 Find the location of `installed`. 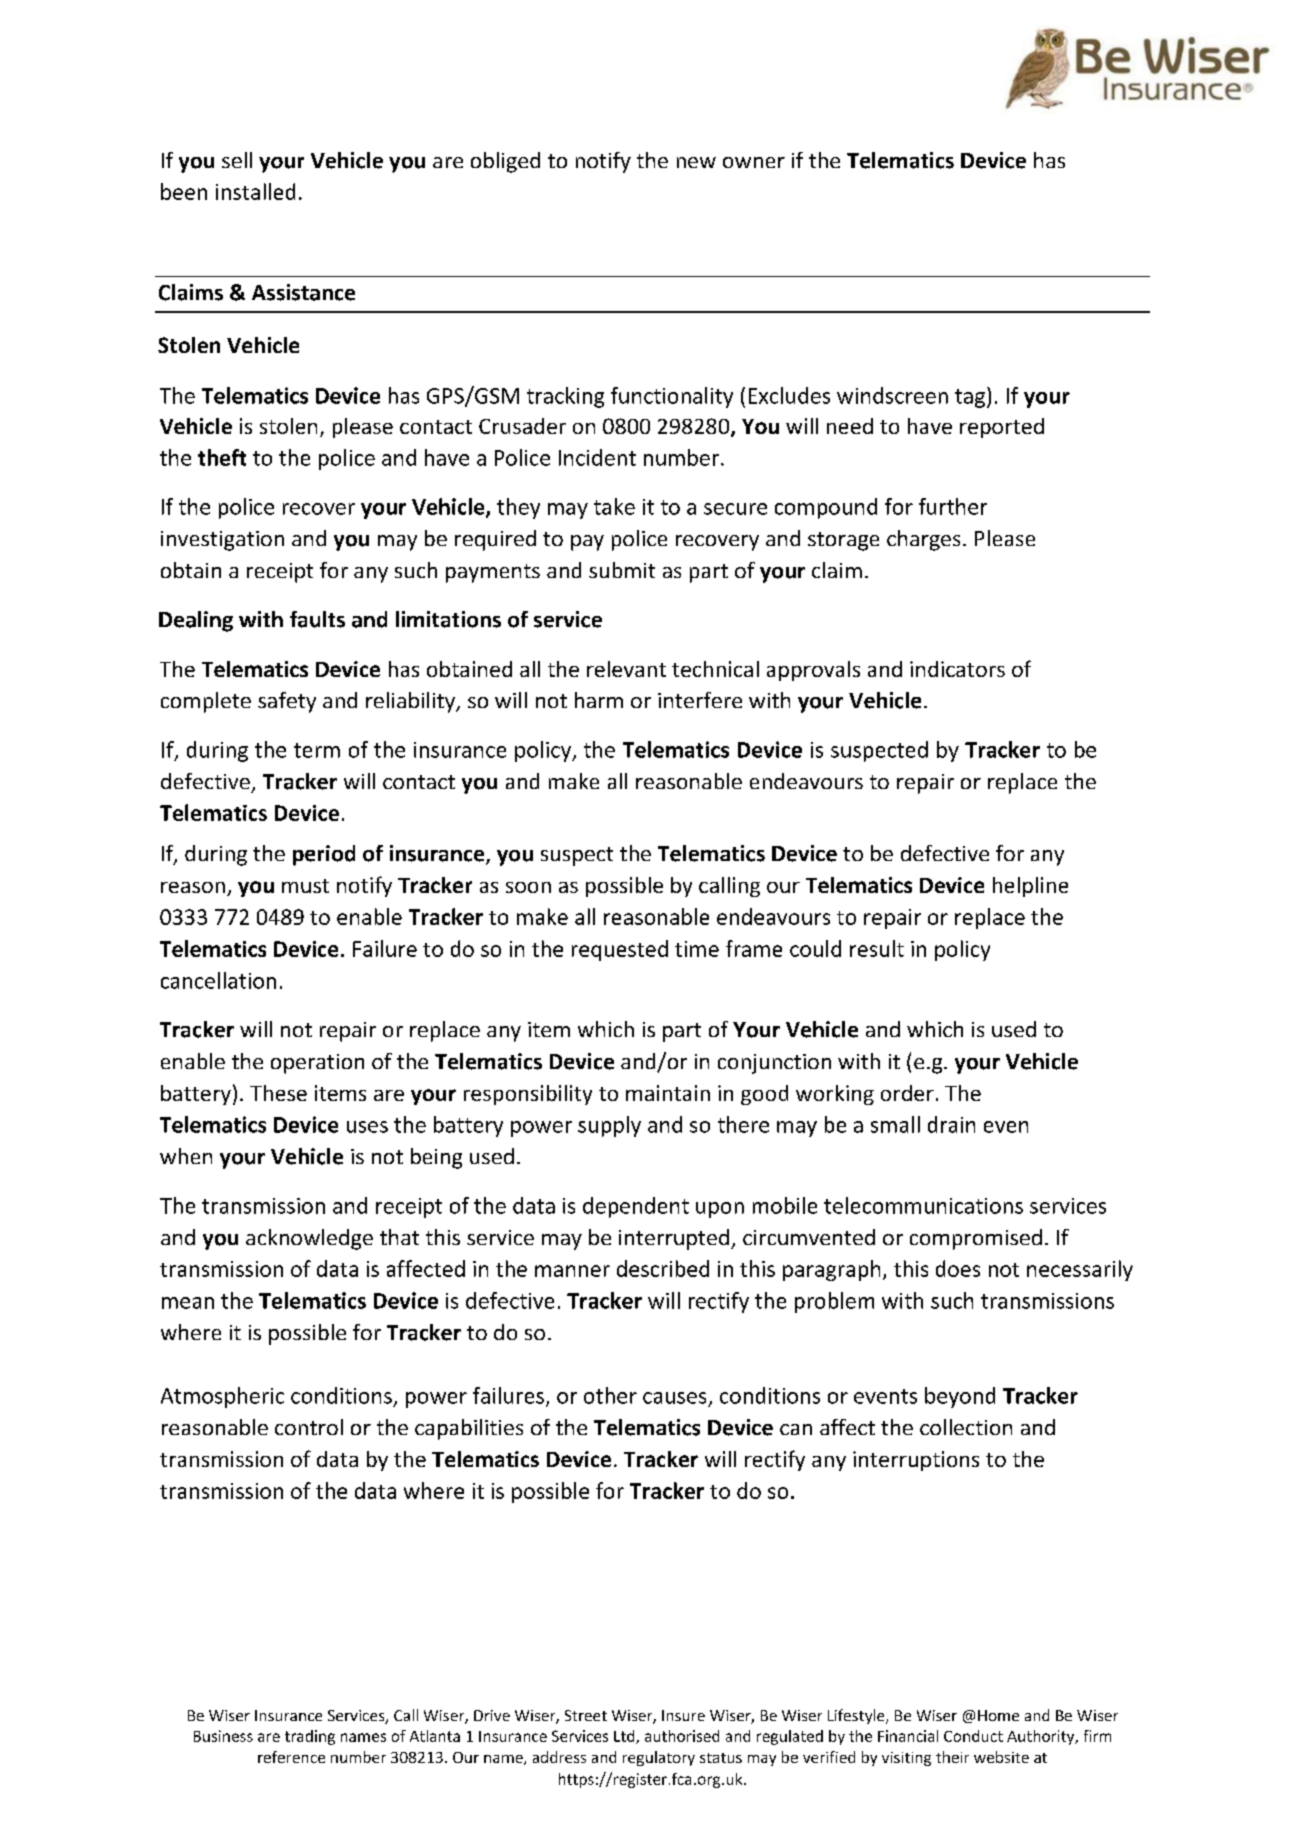

installed is located at coordinates (255, 191).
